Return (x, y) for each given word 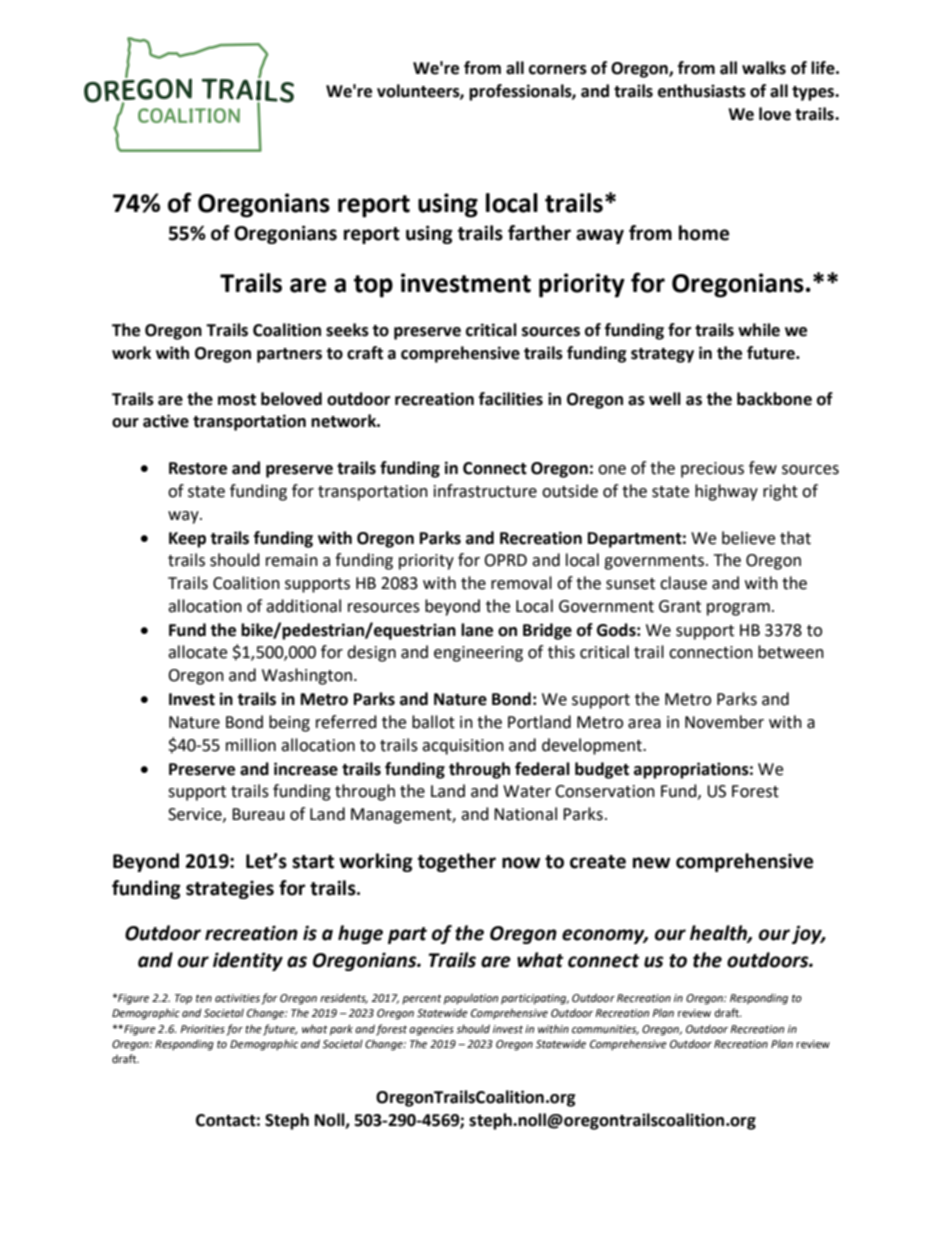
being (289, 723)
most (237, 400)
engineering (478, 654)
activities (237, 998)
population (471, 999)
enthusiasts (702, 91)
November (724, 722)
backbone (774, 399)
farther (539, 233)
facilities (511, 399)
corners (558, 70)
